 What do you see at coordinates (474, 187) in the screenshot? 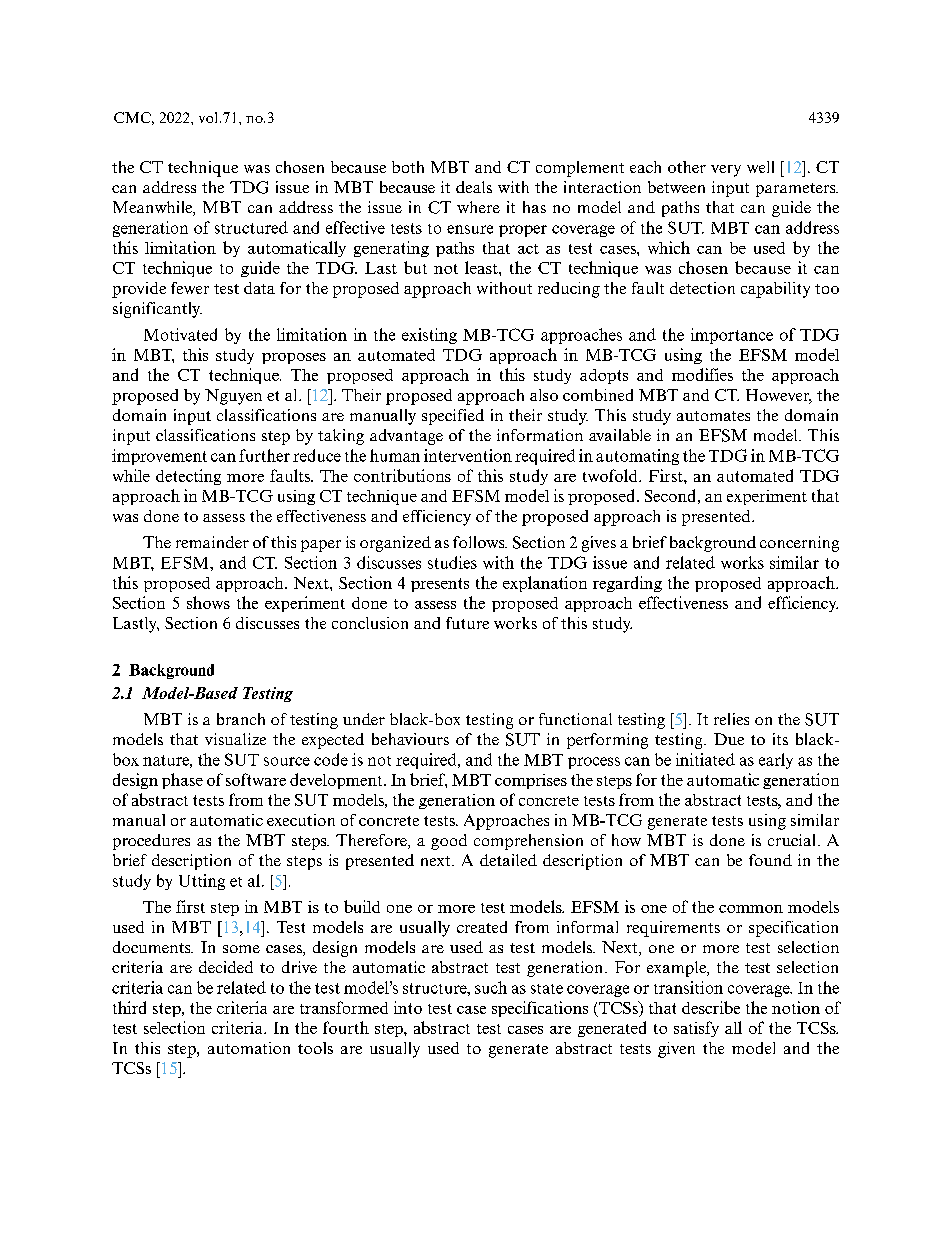
I see `deals` at bounding box center [474, 187].
